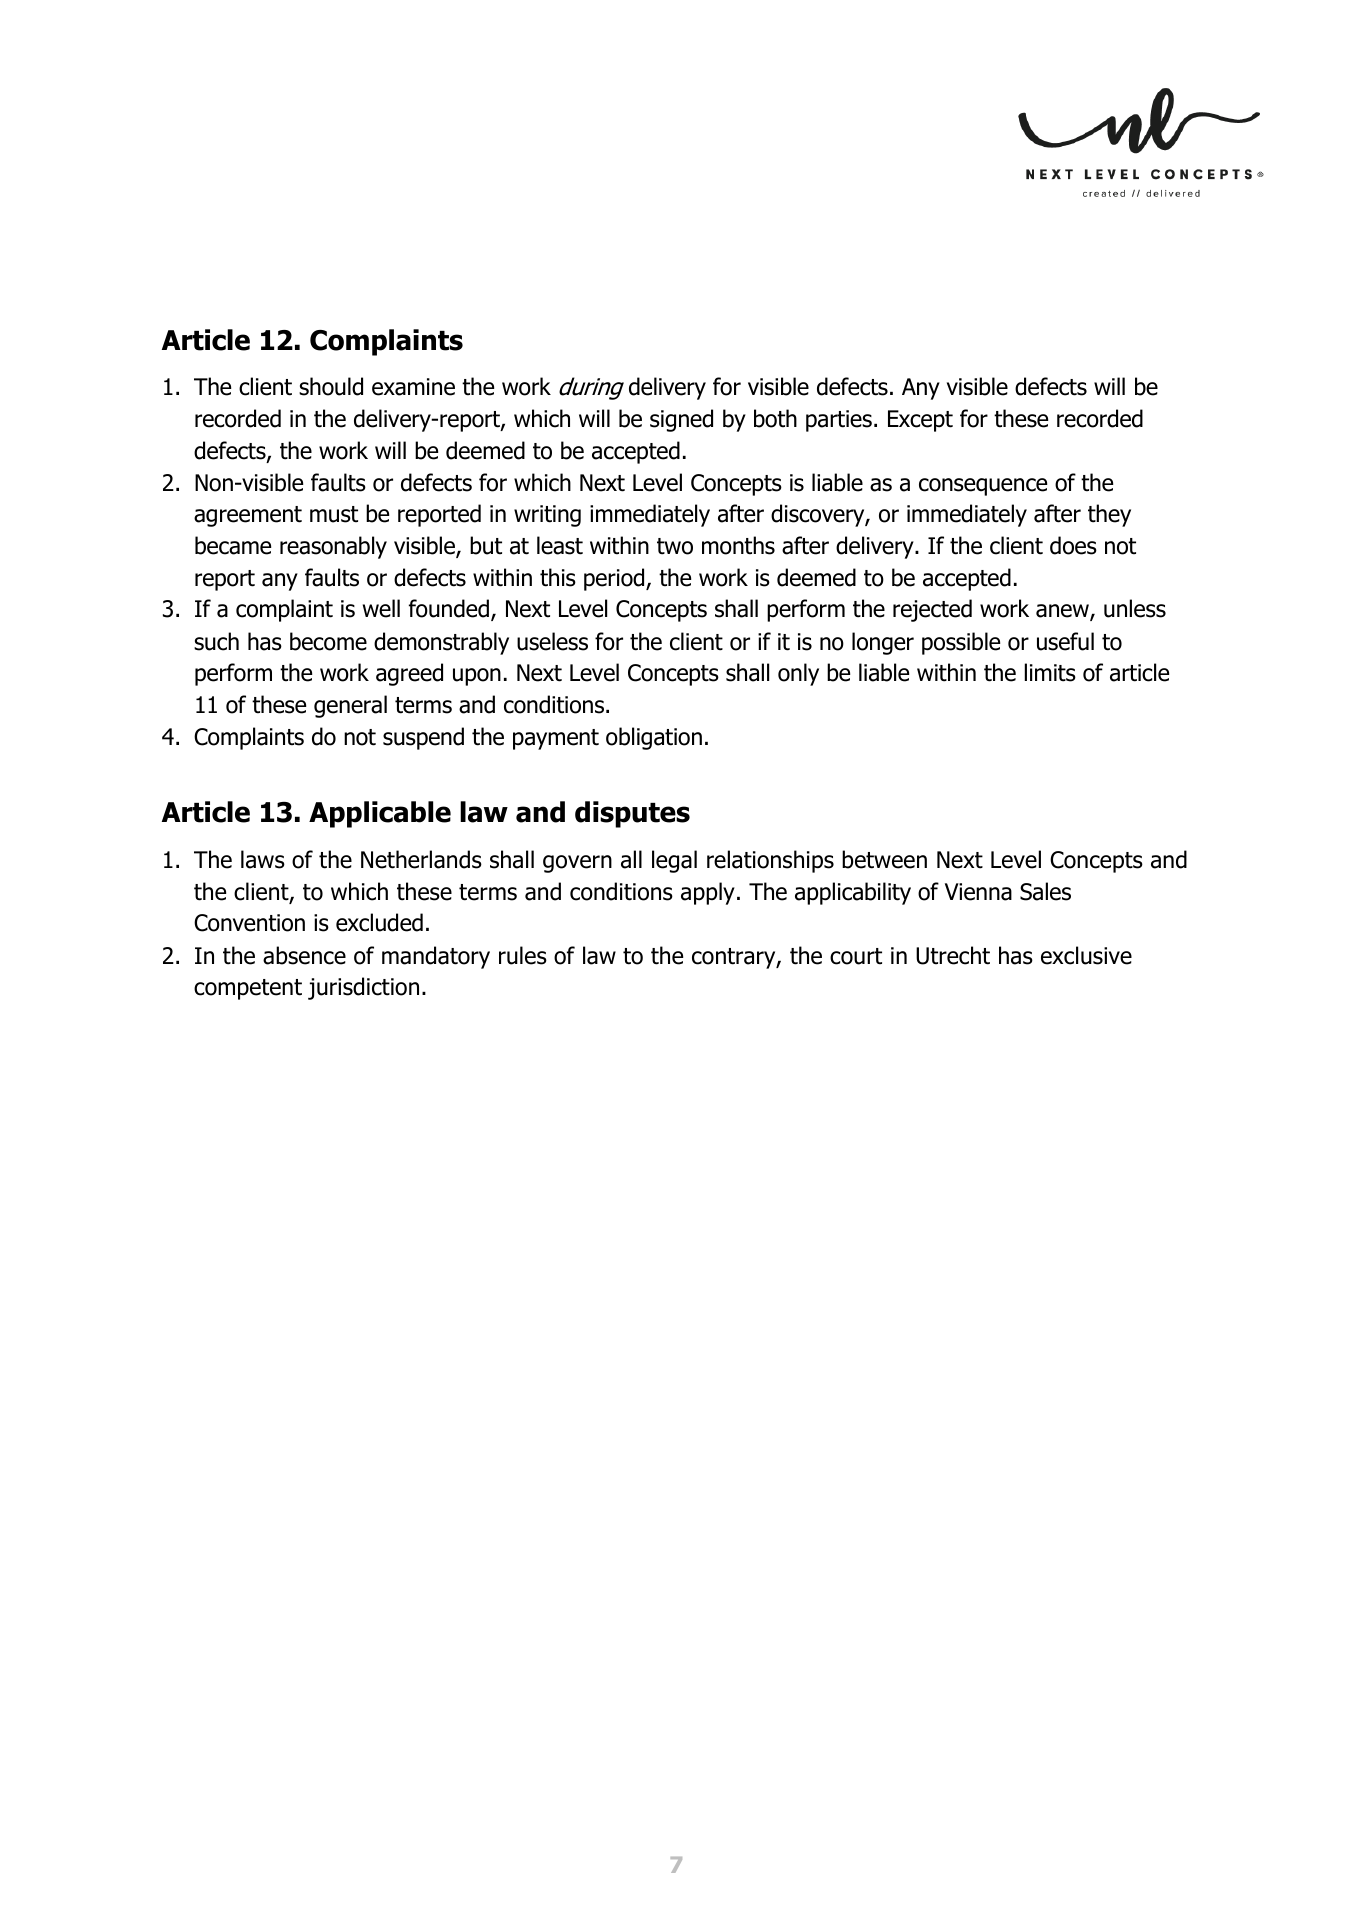  I want to click on signed, so click(681, 420).
